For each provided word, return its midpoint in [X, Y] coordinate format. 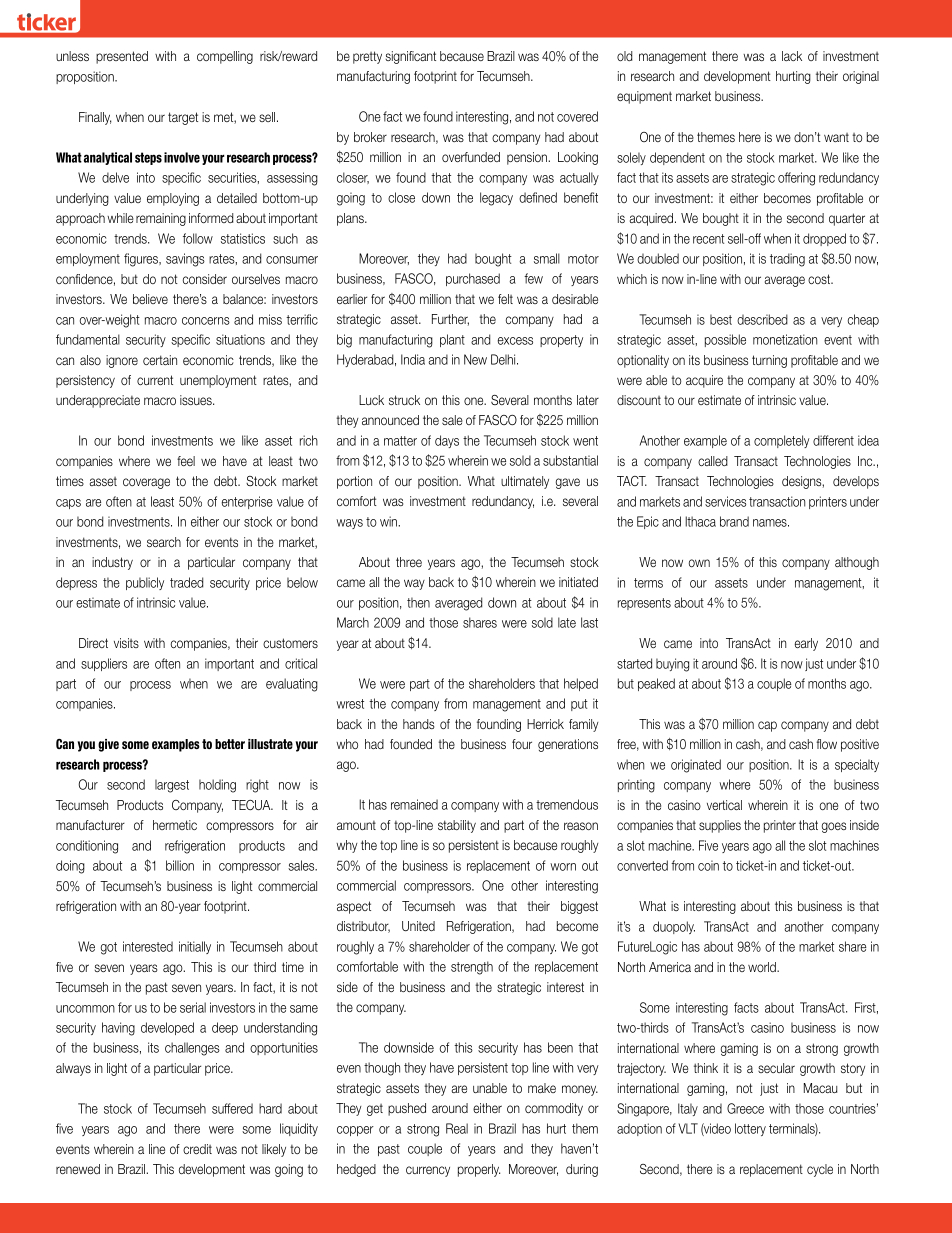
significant [411, 57]
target [183, 118]
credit [197, 1149]
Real [457, 1128]
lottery [750, 1129]
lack [792, 56]
